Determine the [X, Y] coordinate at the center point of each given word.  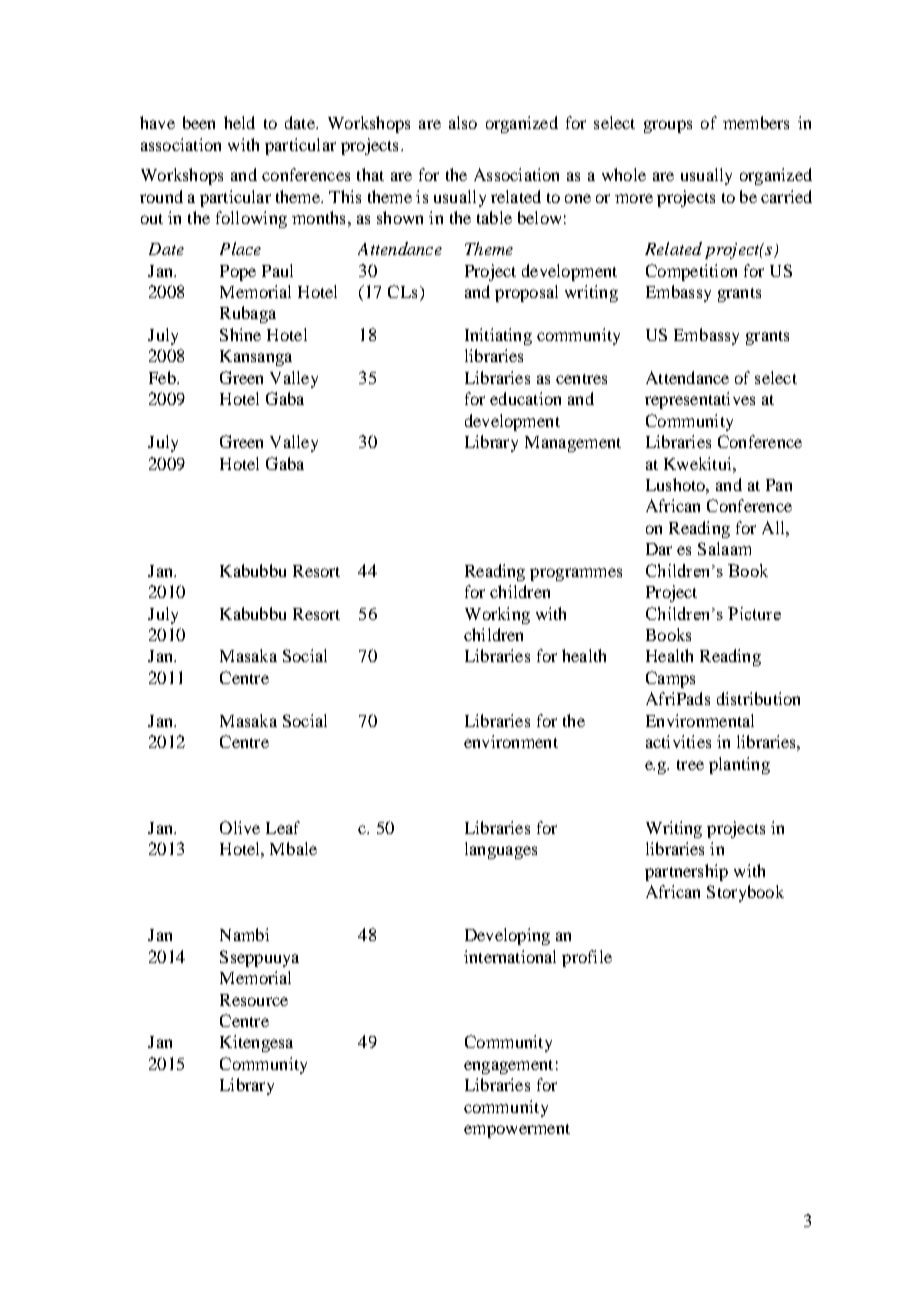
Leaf [283, 827]
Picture [754, 613]
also [463, 122]
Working [497, 615]
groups [668, 126]
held [239, 122]
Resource [254, 1000]
